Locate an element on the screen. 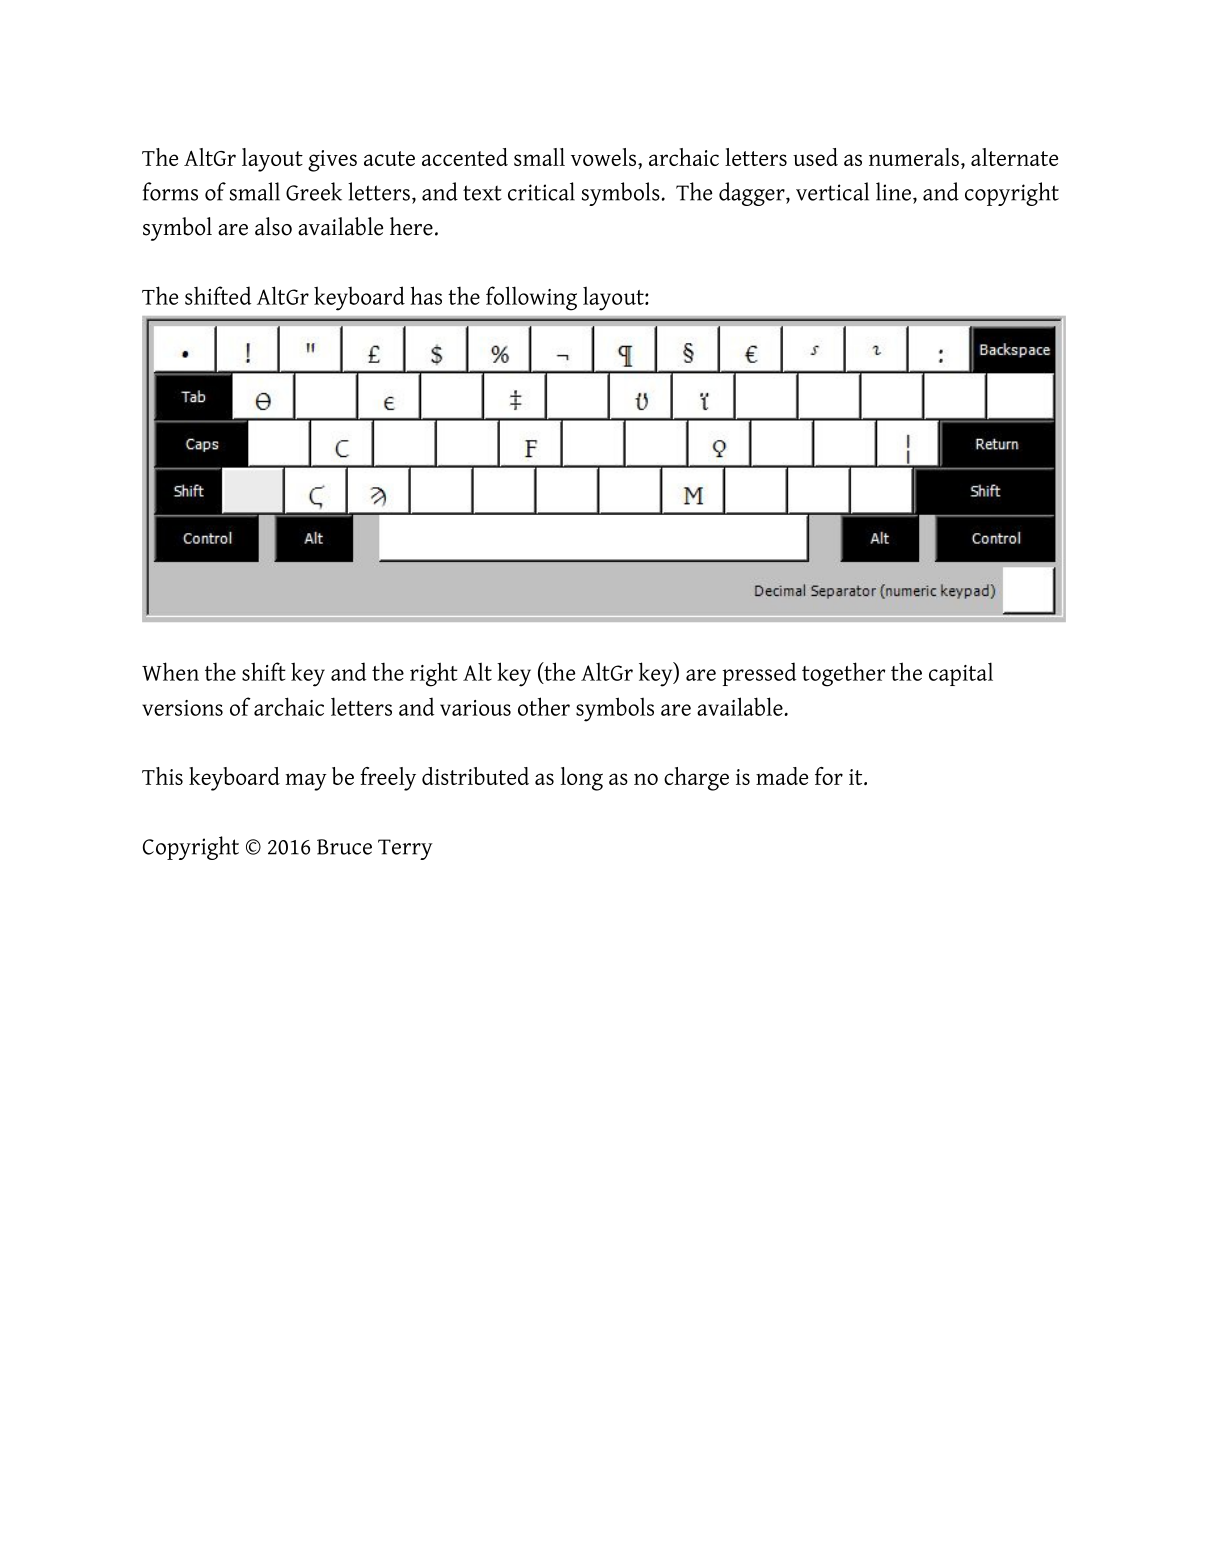 The image size is (1208, 1564). versions is located at coordinates (182, 708).
